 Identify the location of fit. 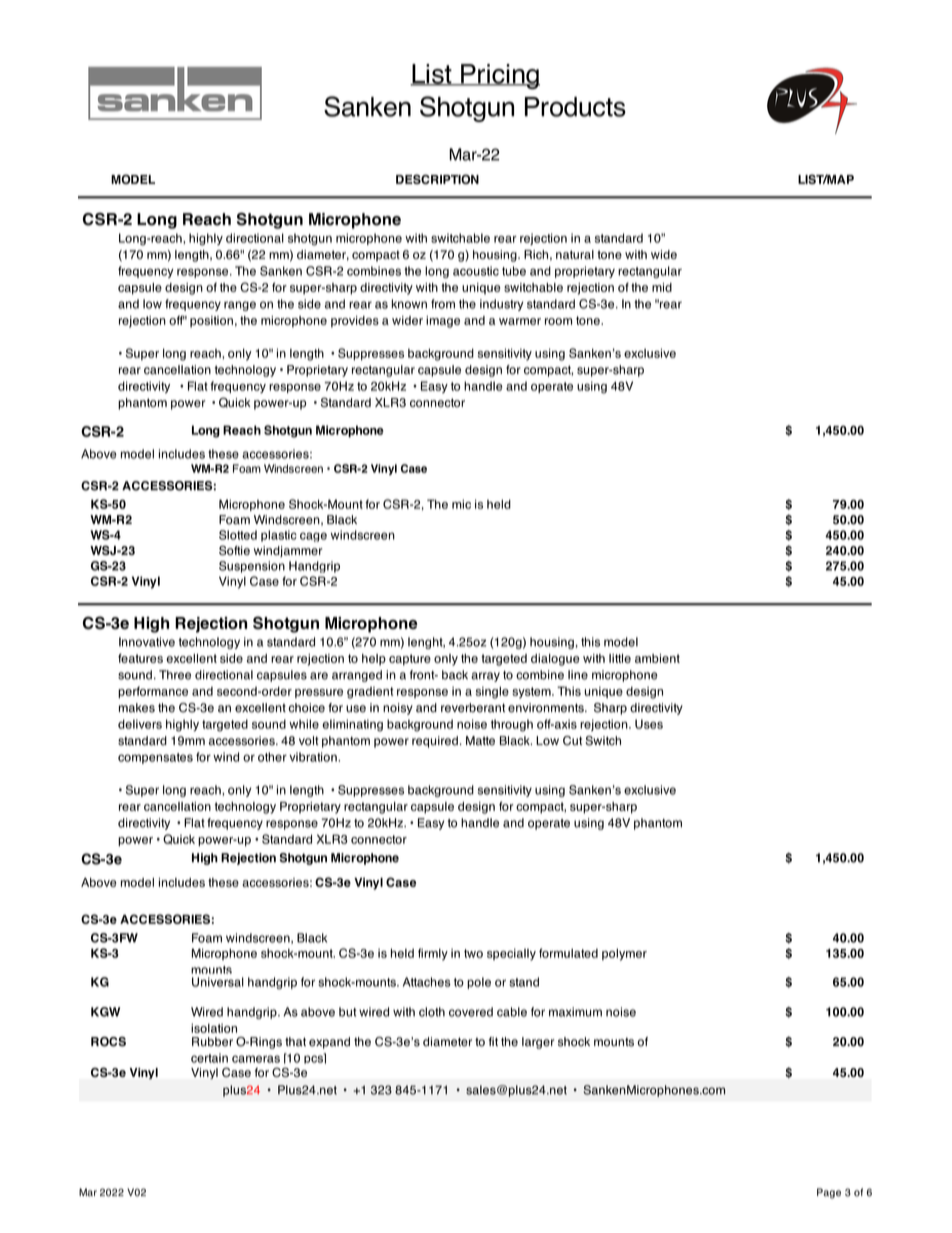
(493, 1041).
